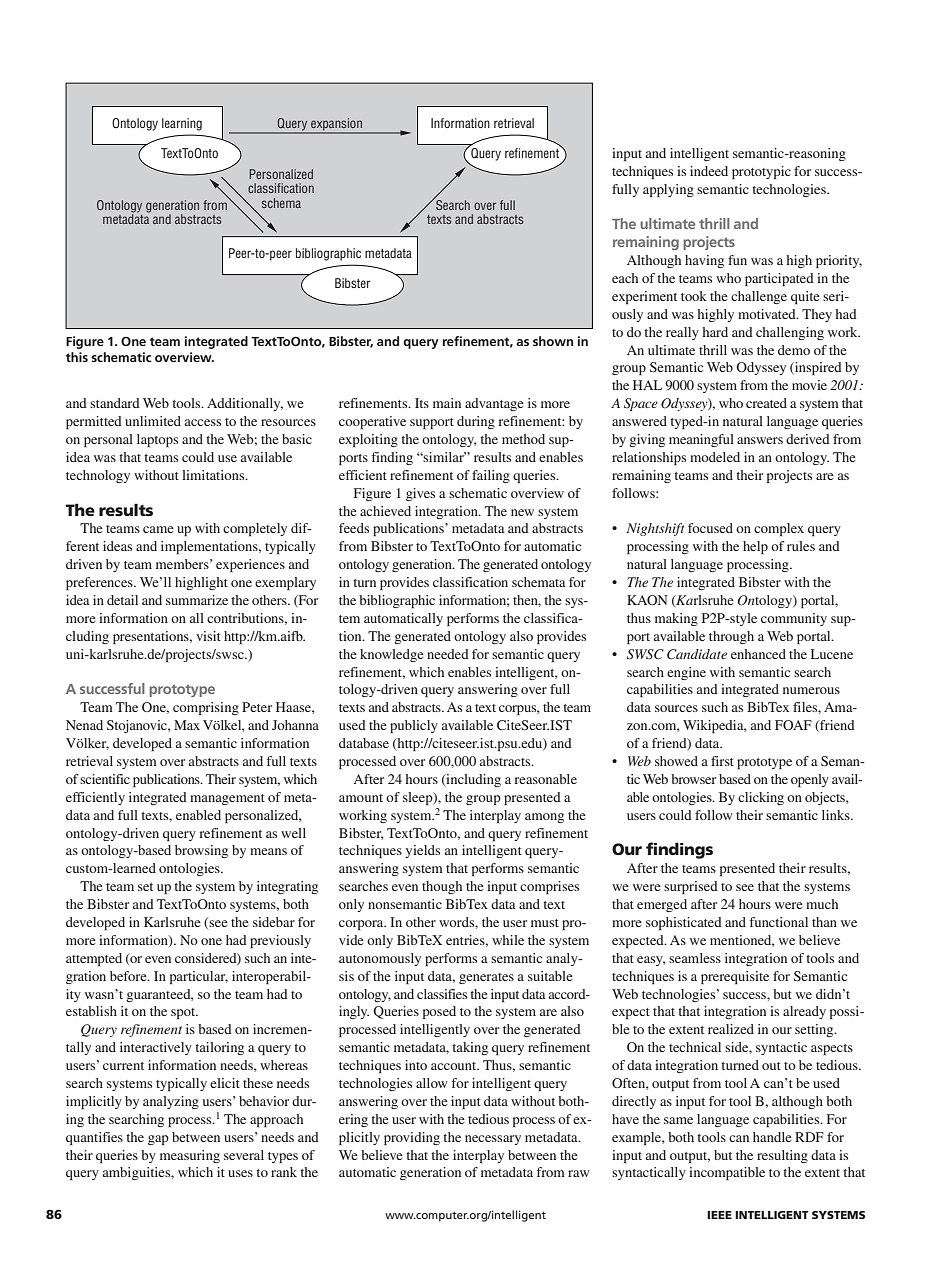 This image has height=1288, width=951. What do you see at coordinates (758, 654) in the image?
I see `enhanced` at bounding box center [758, 654].
